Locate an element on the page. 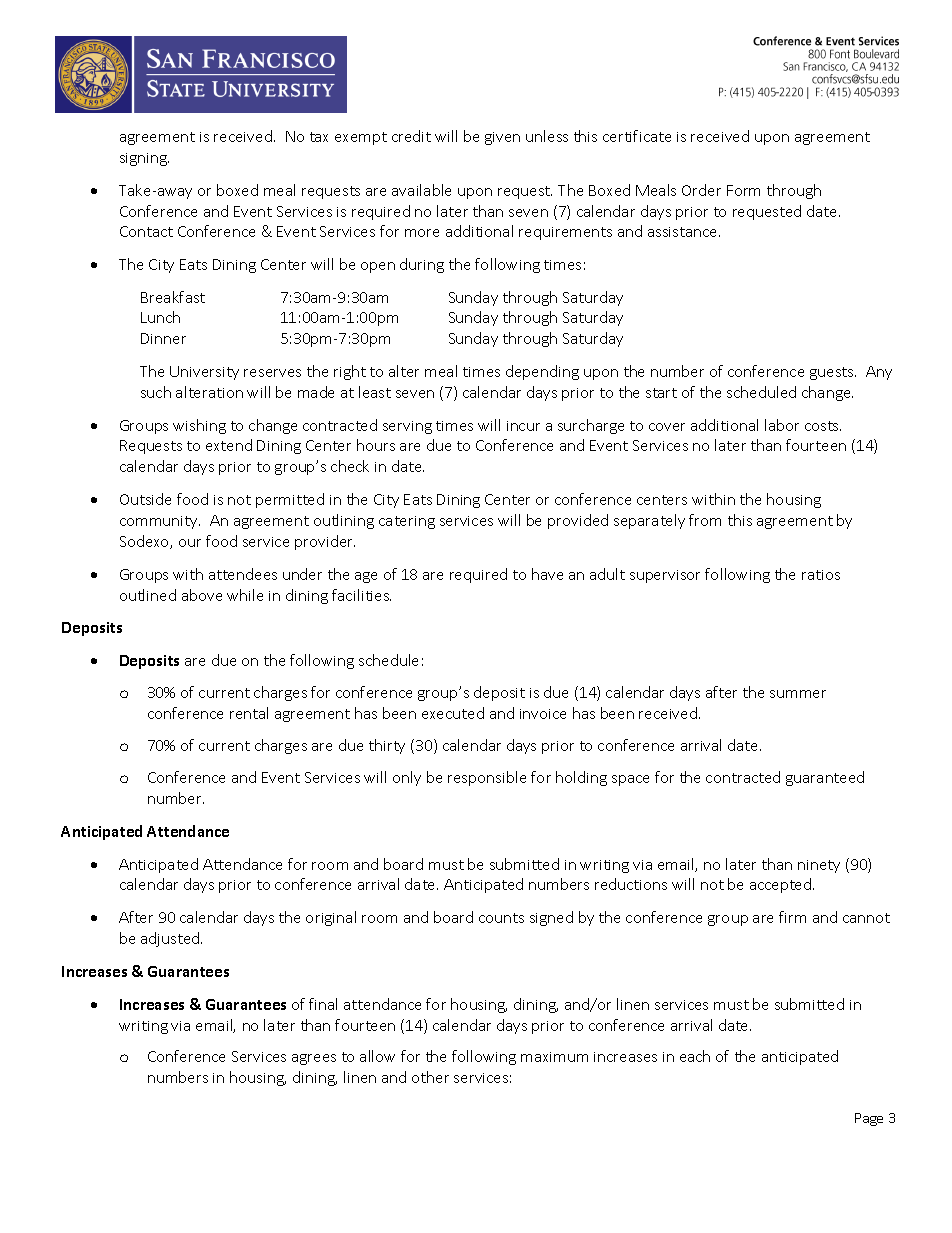 The height and width of the image is (1233, 952). given is located at coordinates (502, 138).
